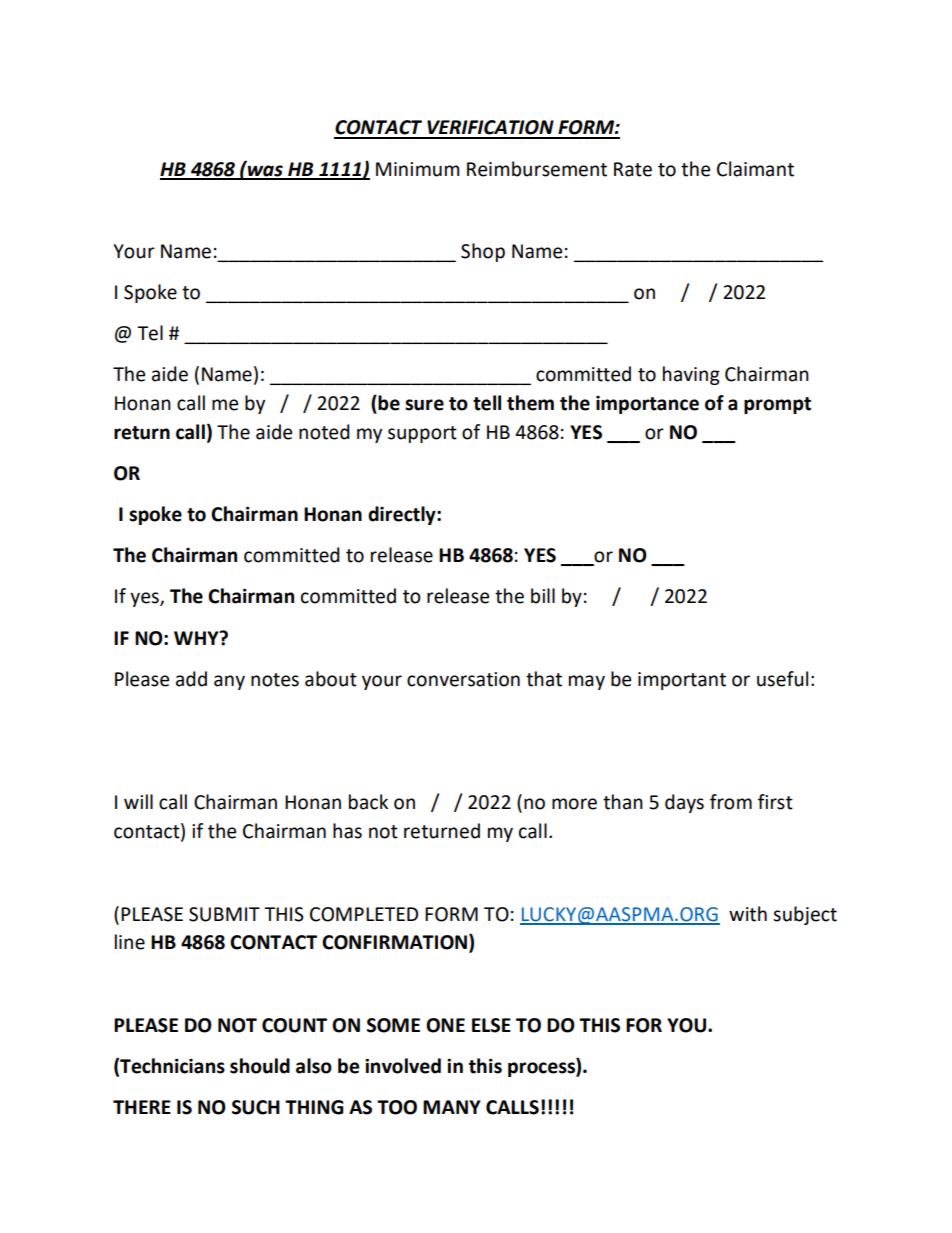 This screenshot has height=1233, width=952. Describe the element at coordinates (324, 432) in the screenshot. I see `noted` at that location.
